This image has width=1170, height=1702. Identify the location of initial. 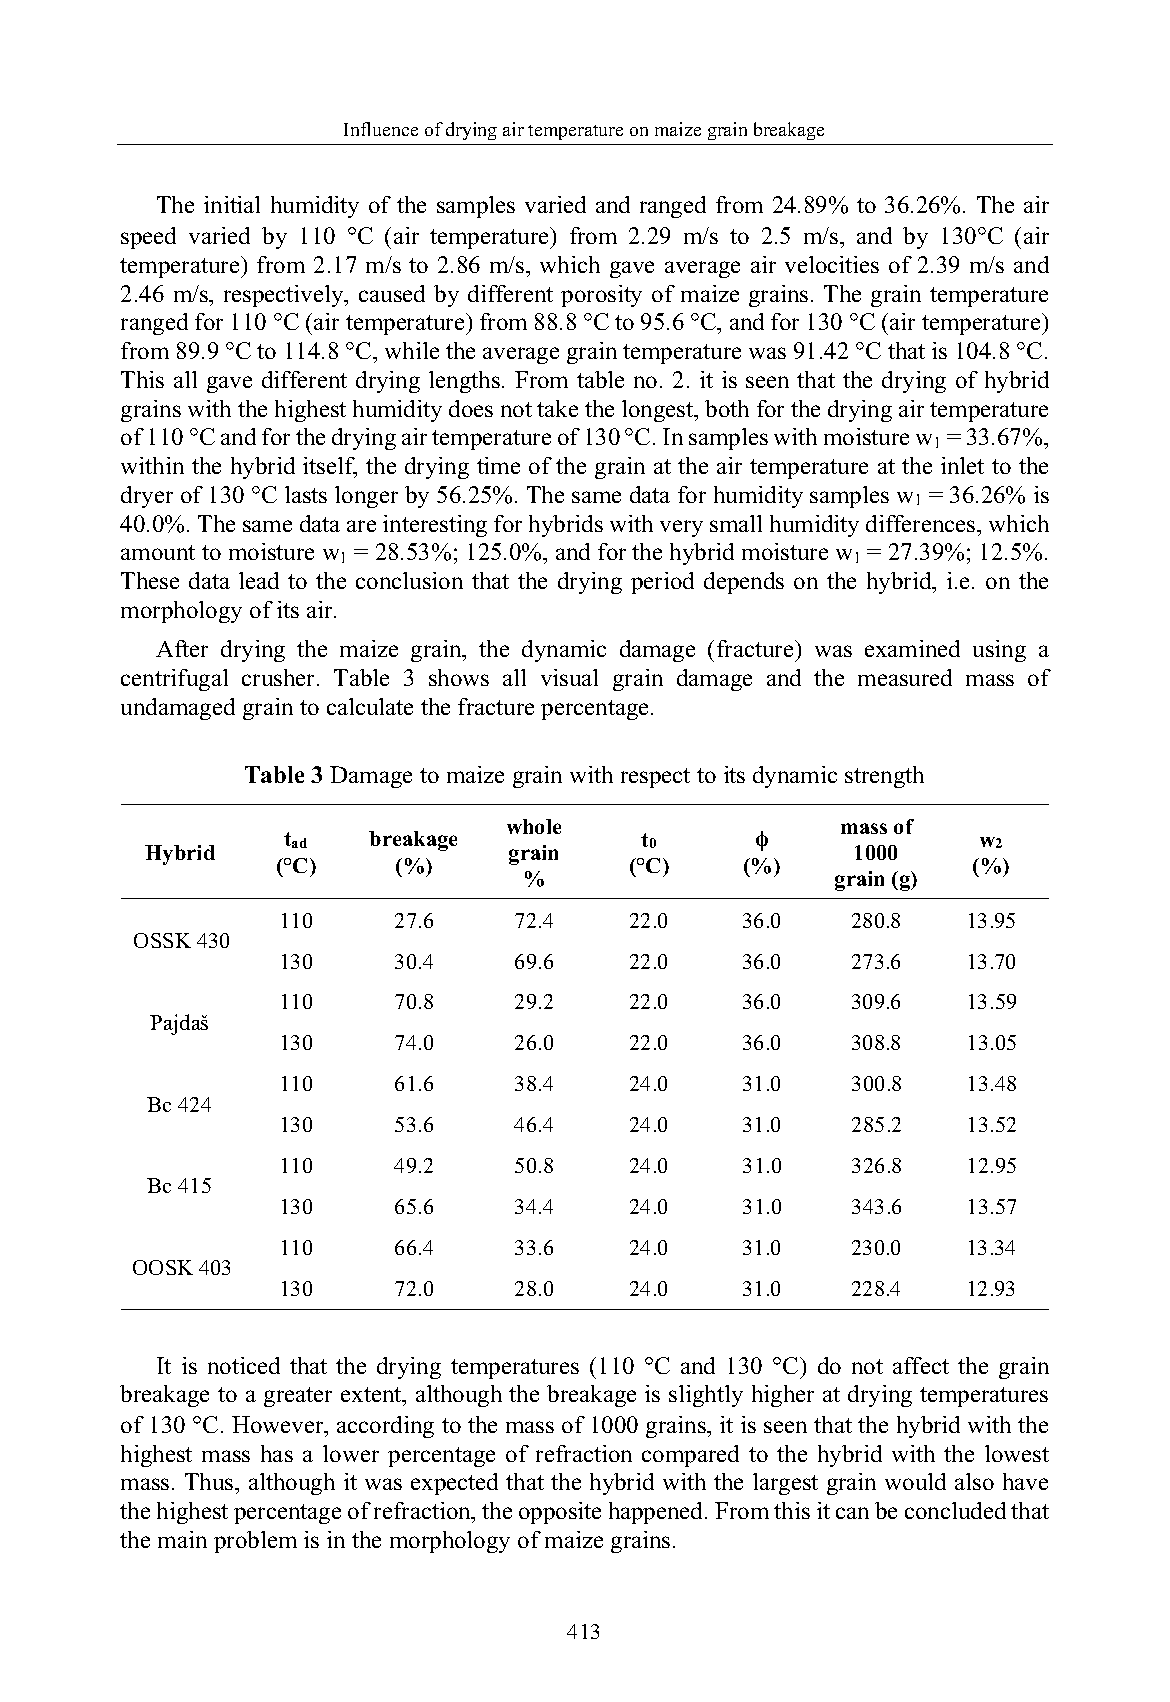
(232, 204).
